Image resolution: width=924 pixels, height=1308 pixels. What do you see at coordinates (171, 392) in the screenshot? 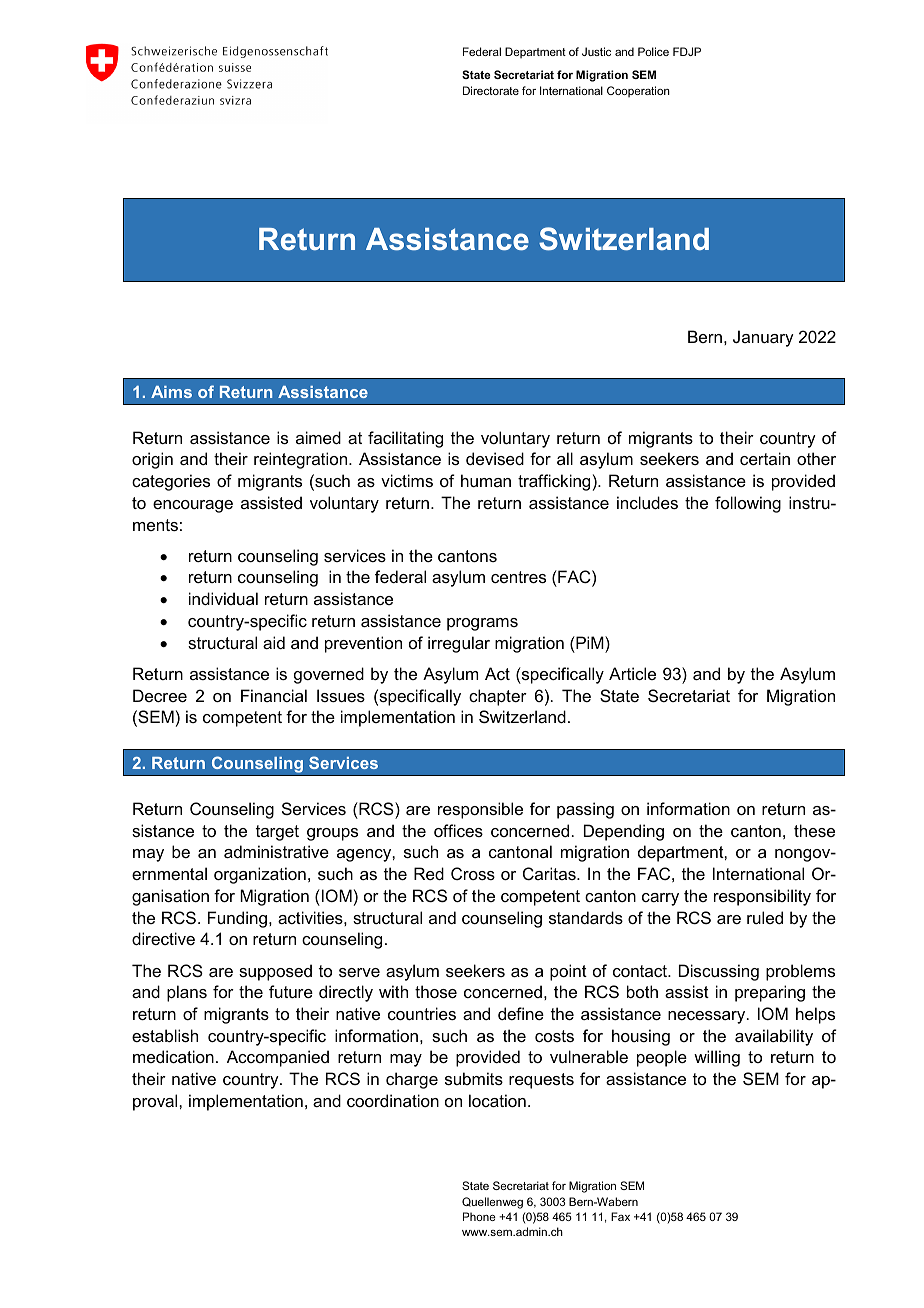
I see `Aims` at bounding box center [171, 392].
